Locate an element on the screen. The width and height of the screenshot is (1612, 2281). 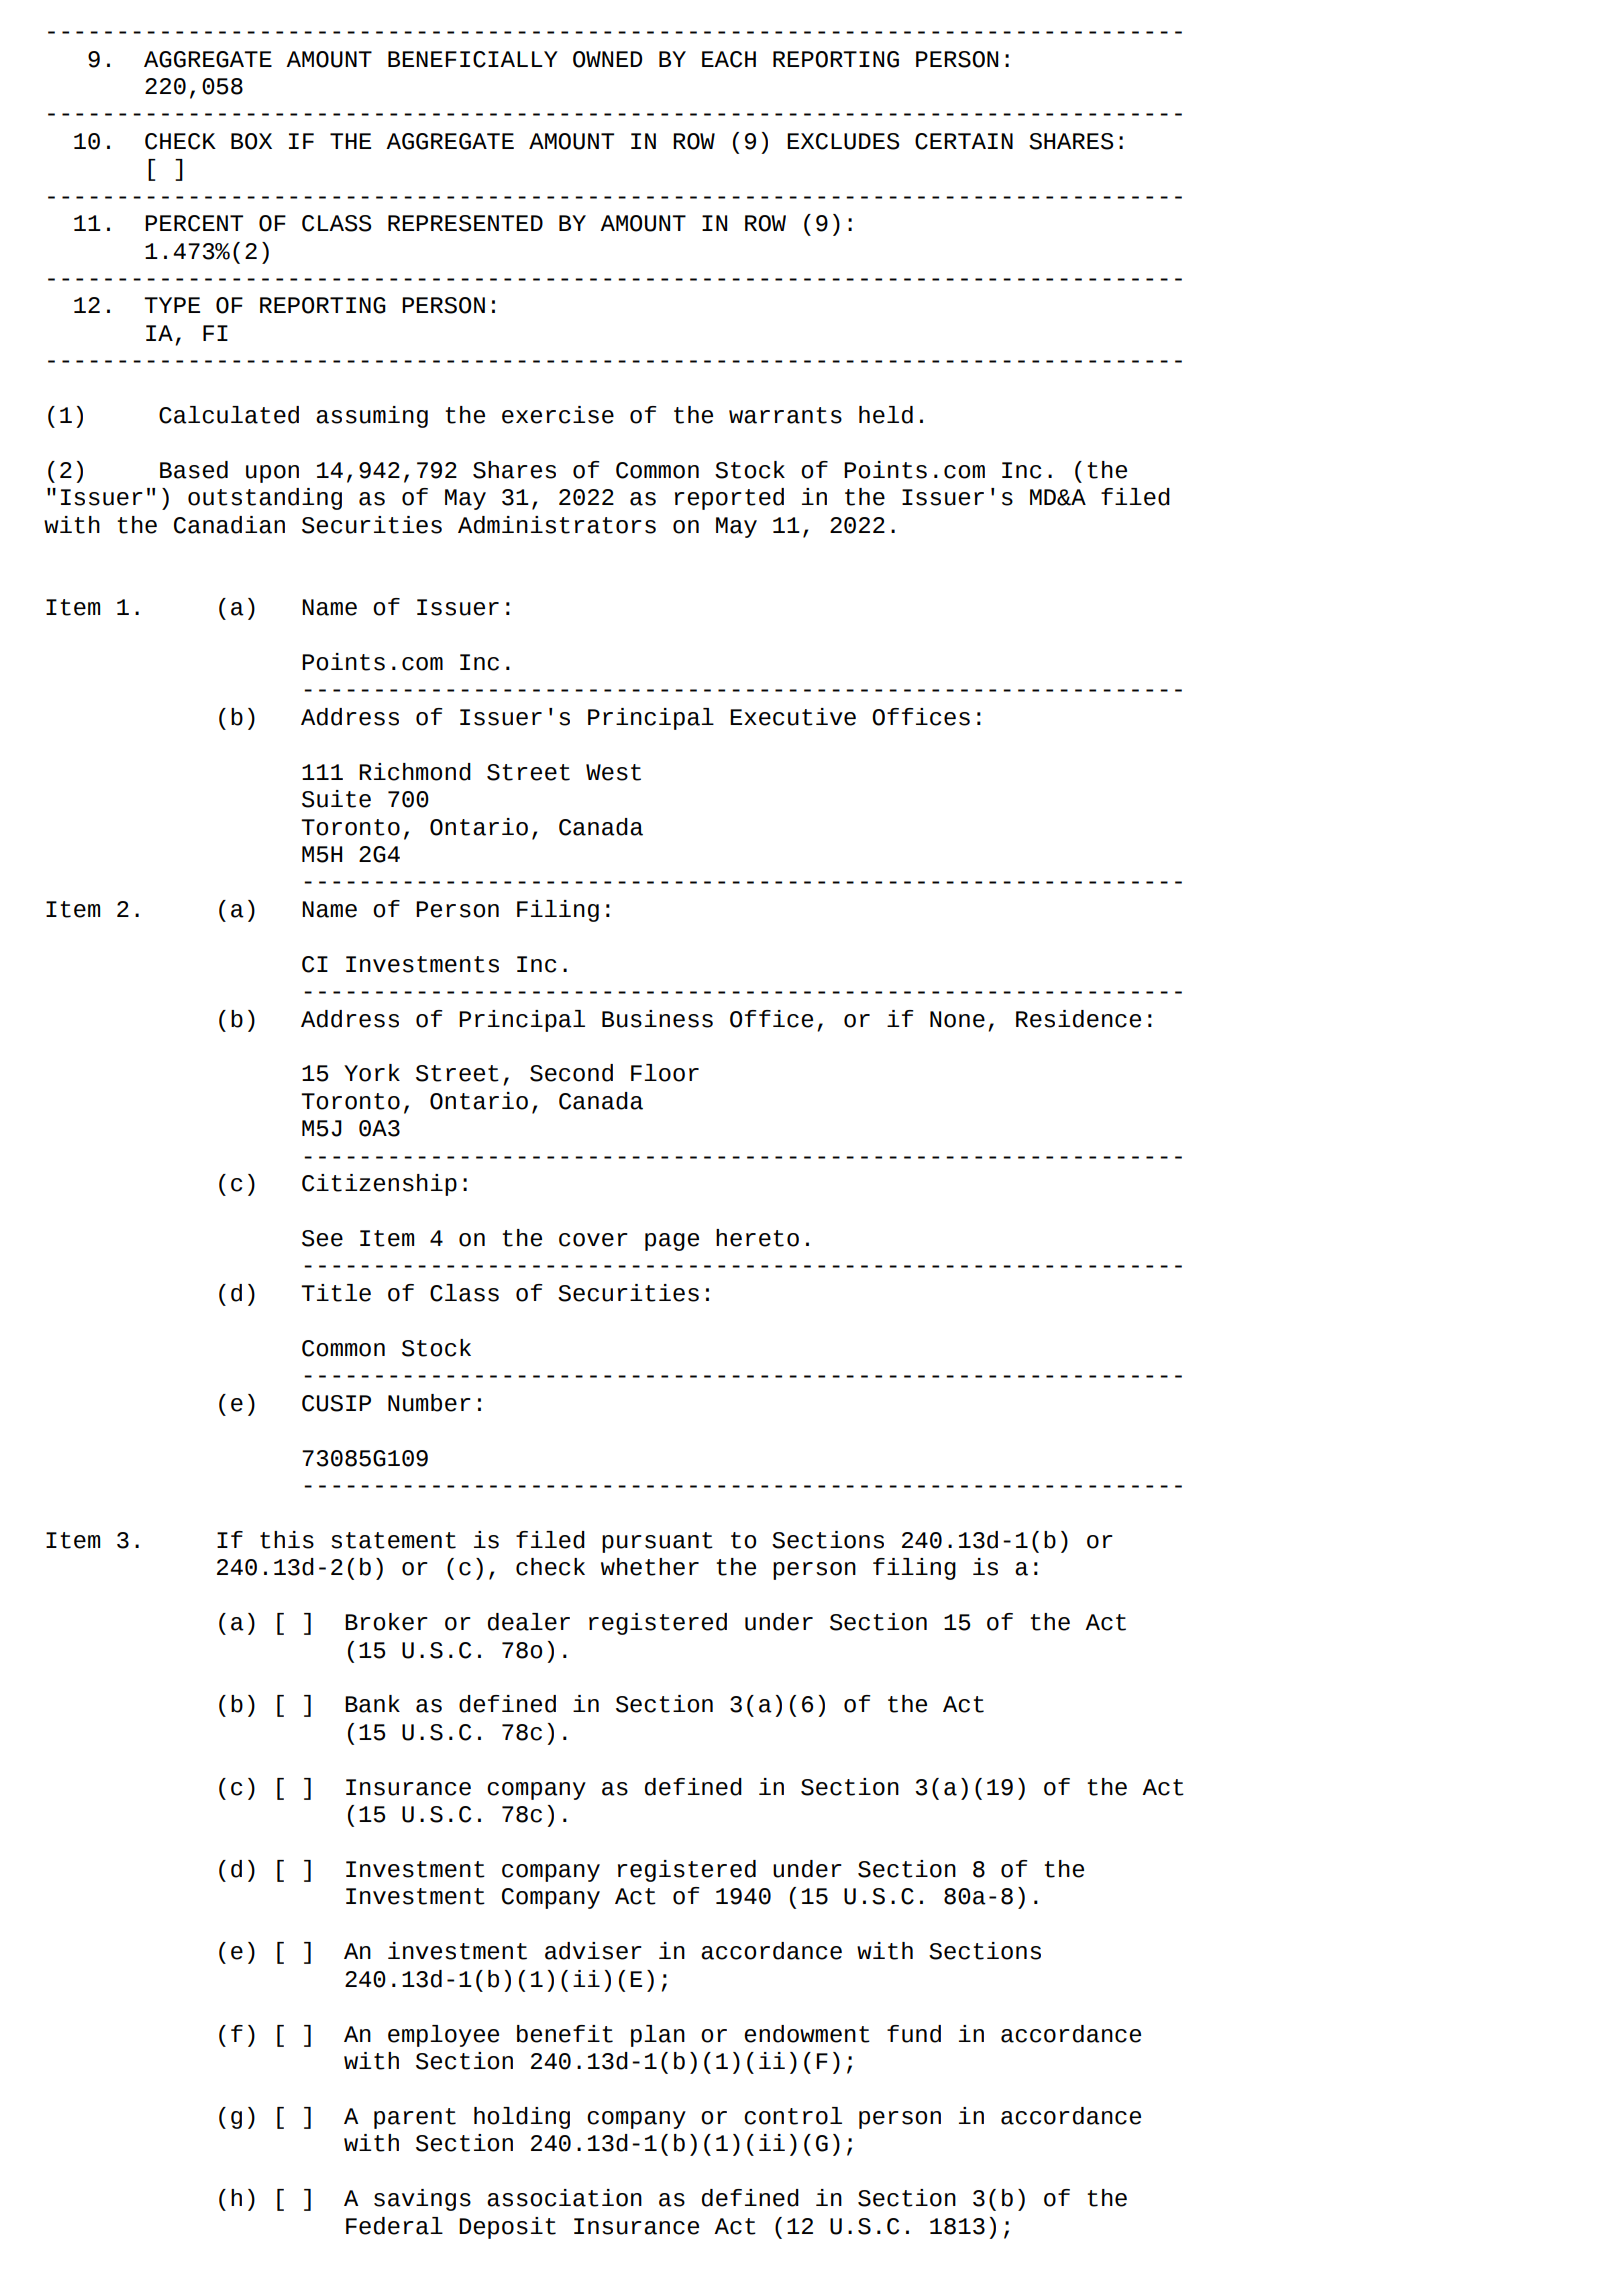
hereto is located at coordinates (757, 1238).
